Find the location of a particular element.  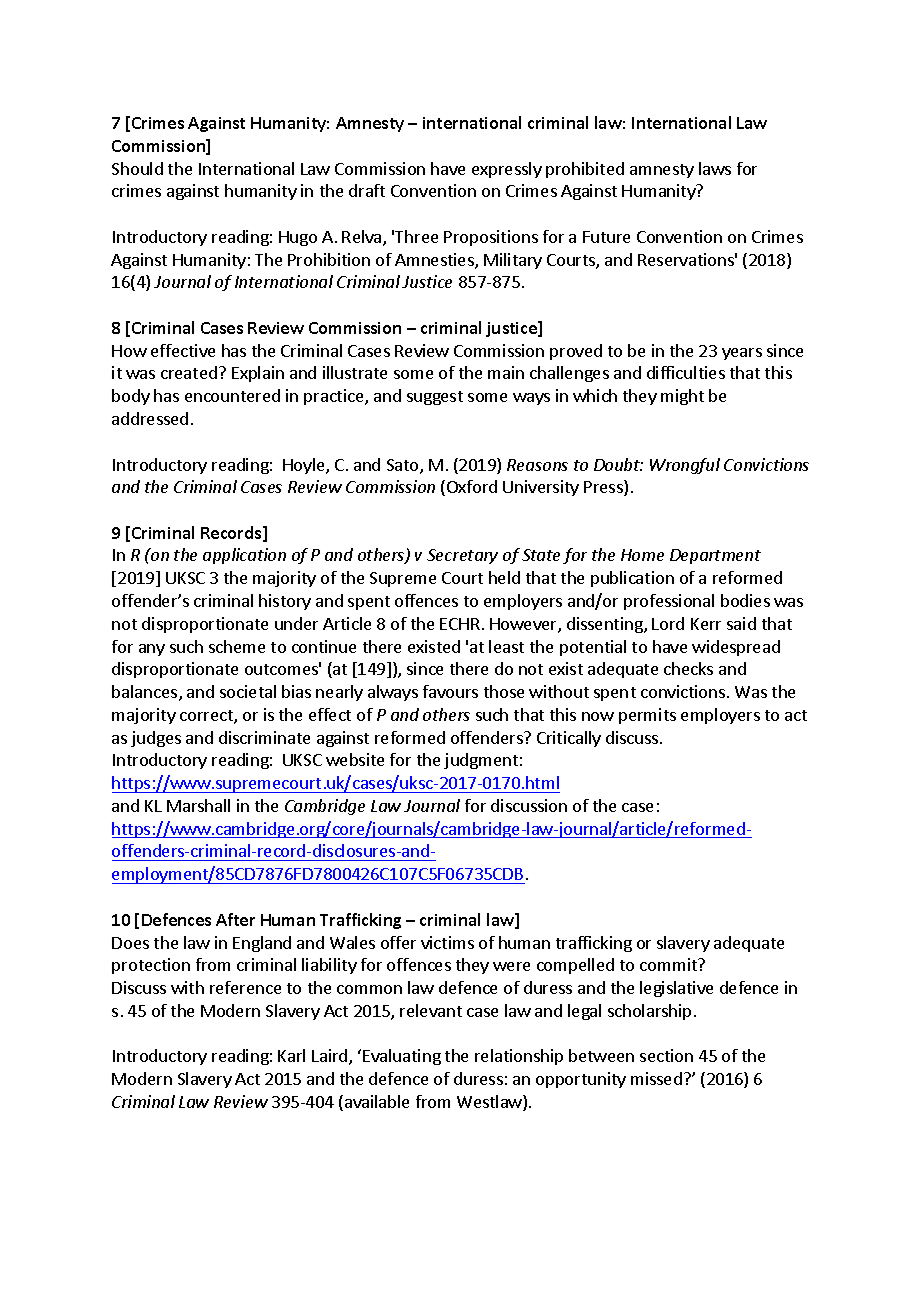

missed is located at coordinates (656, 1078).
